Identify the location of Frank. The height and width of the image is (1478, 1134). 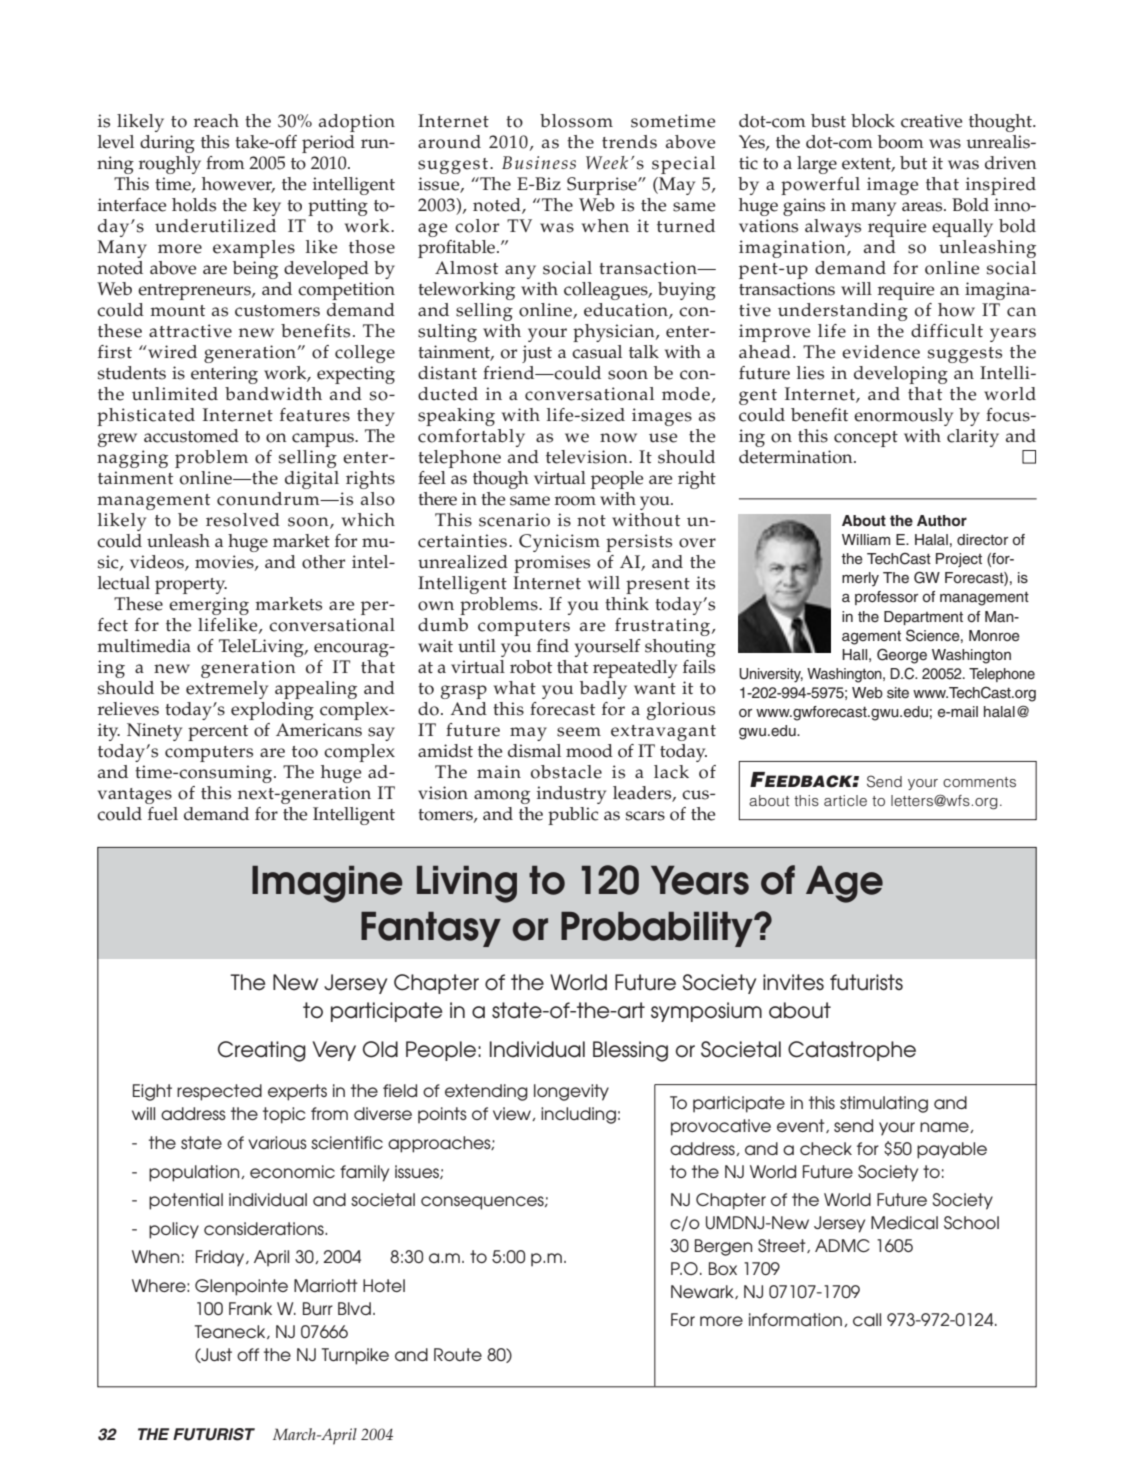
(250, 1308).
